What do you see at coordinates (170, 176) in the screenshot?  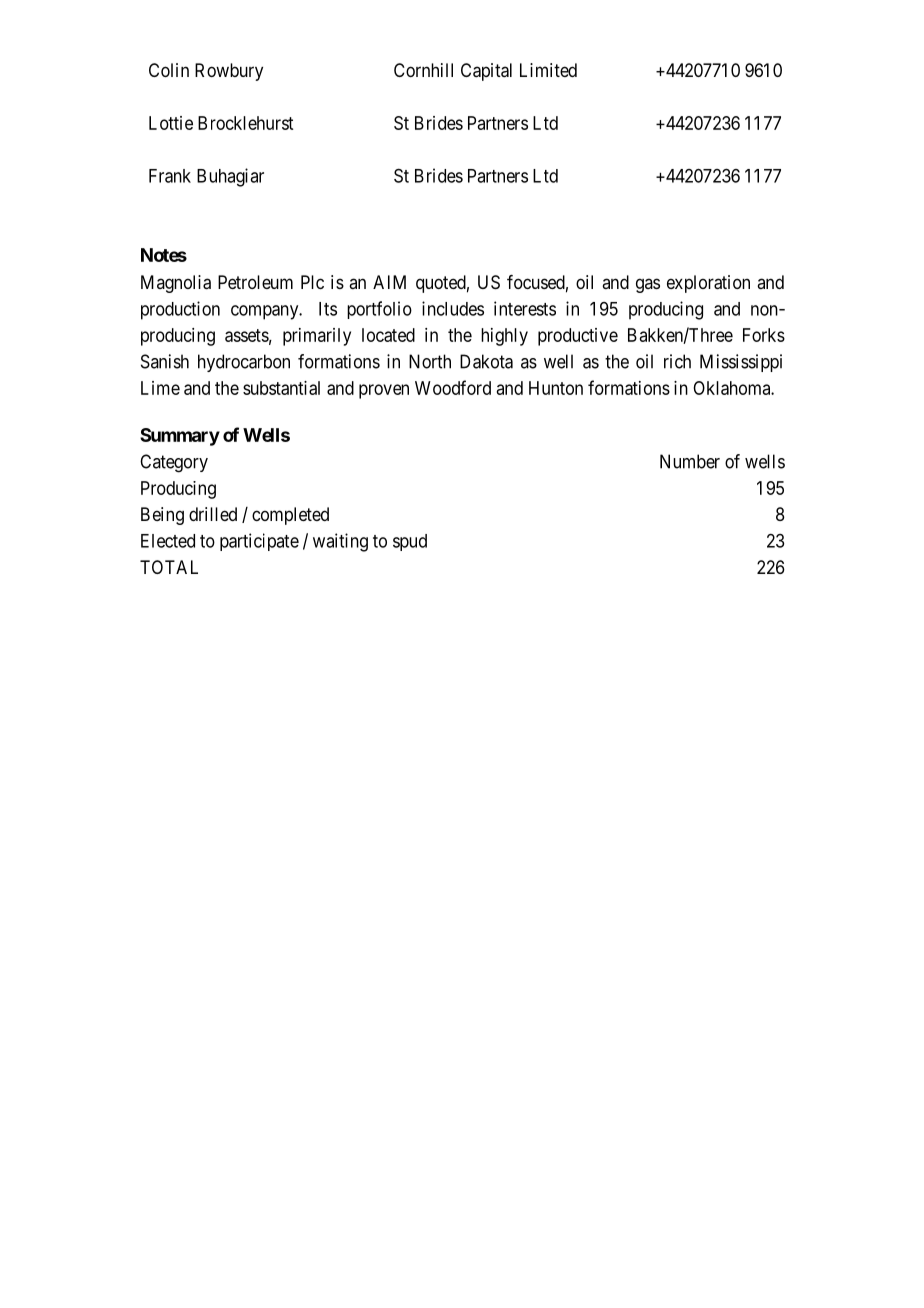 I see `Frank` at bounding box center [170, 176].
